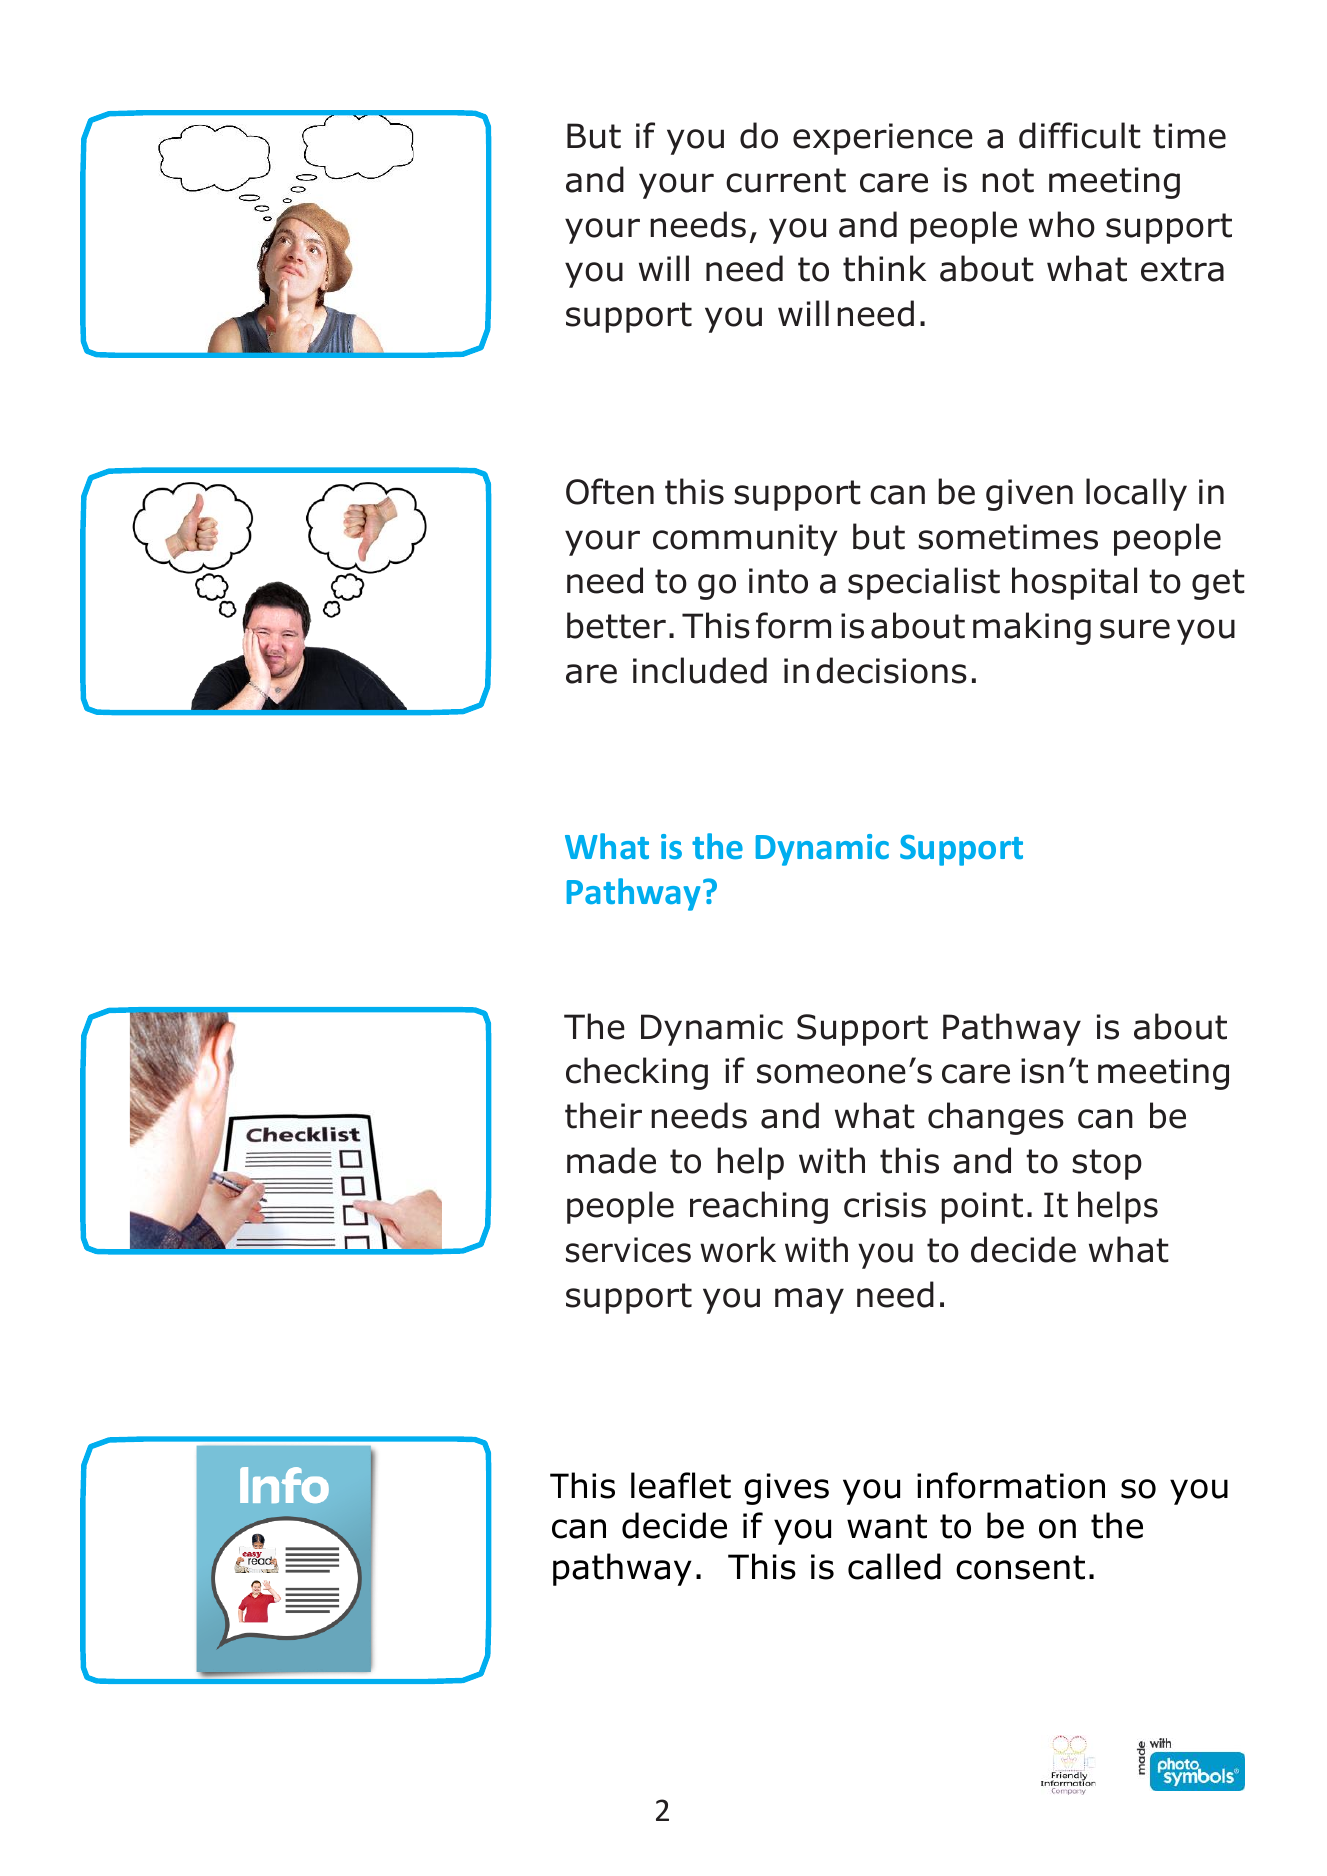  I want to click on want, so click(887, 1526).
